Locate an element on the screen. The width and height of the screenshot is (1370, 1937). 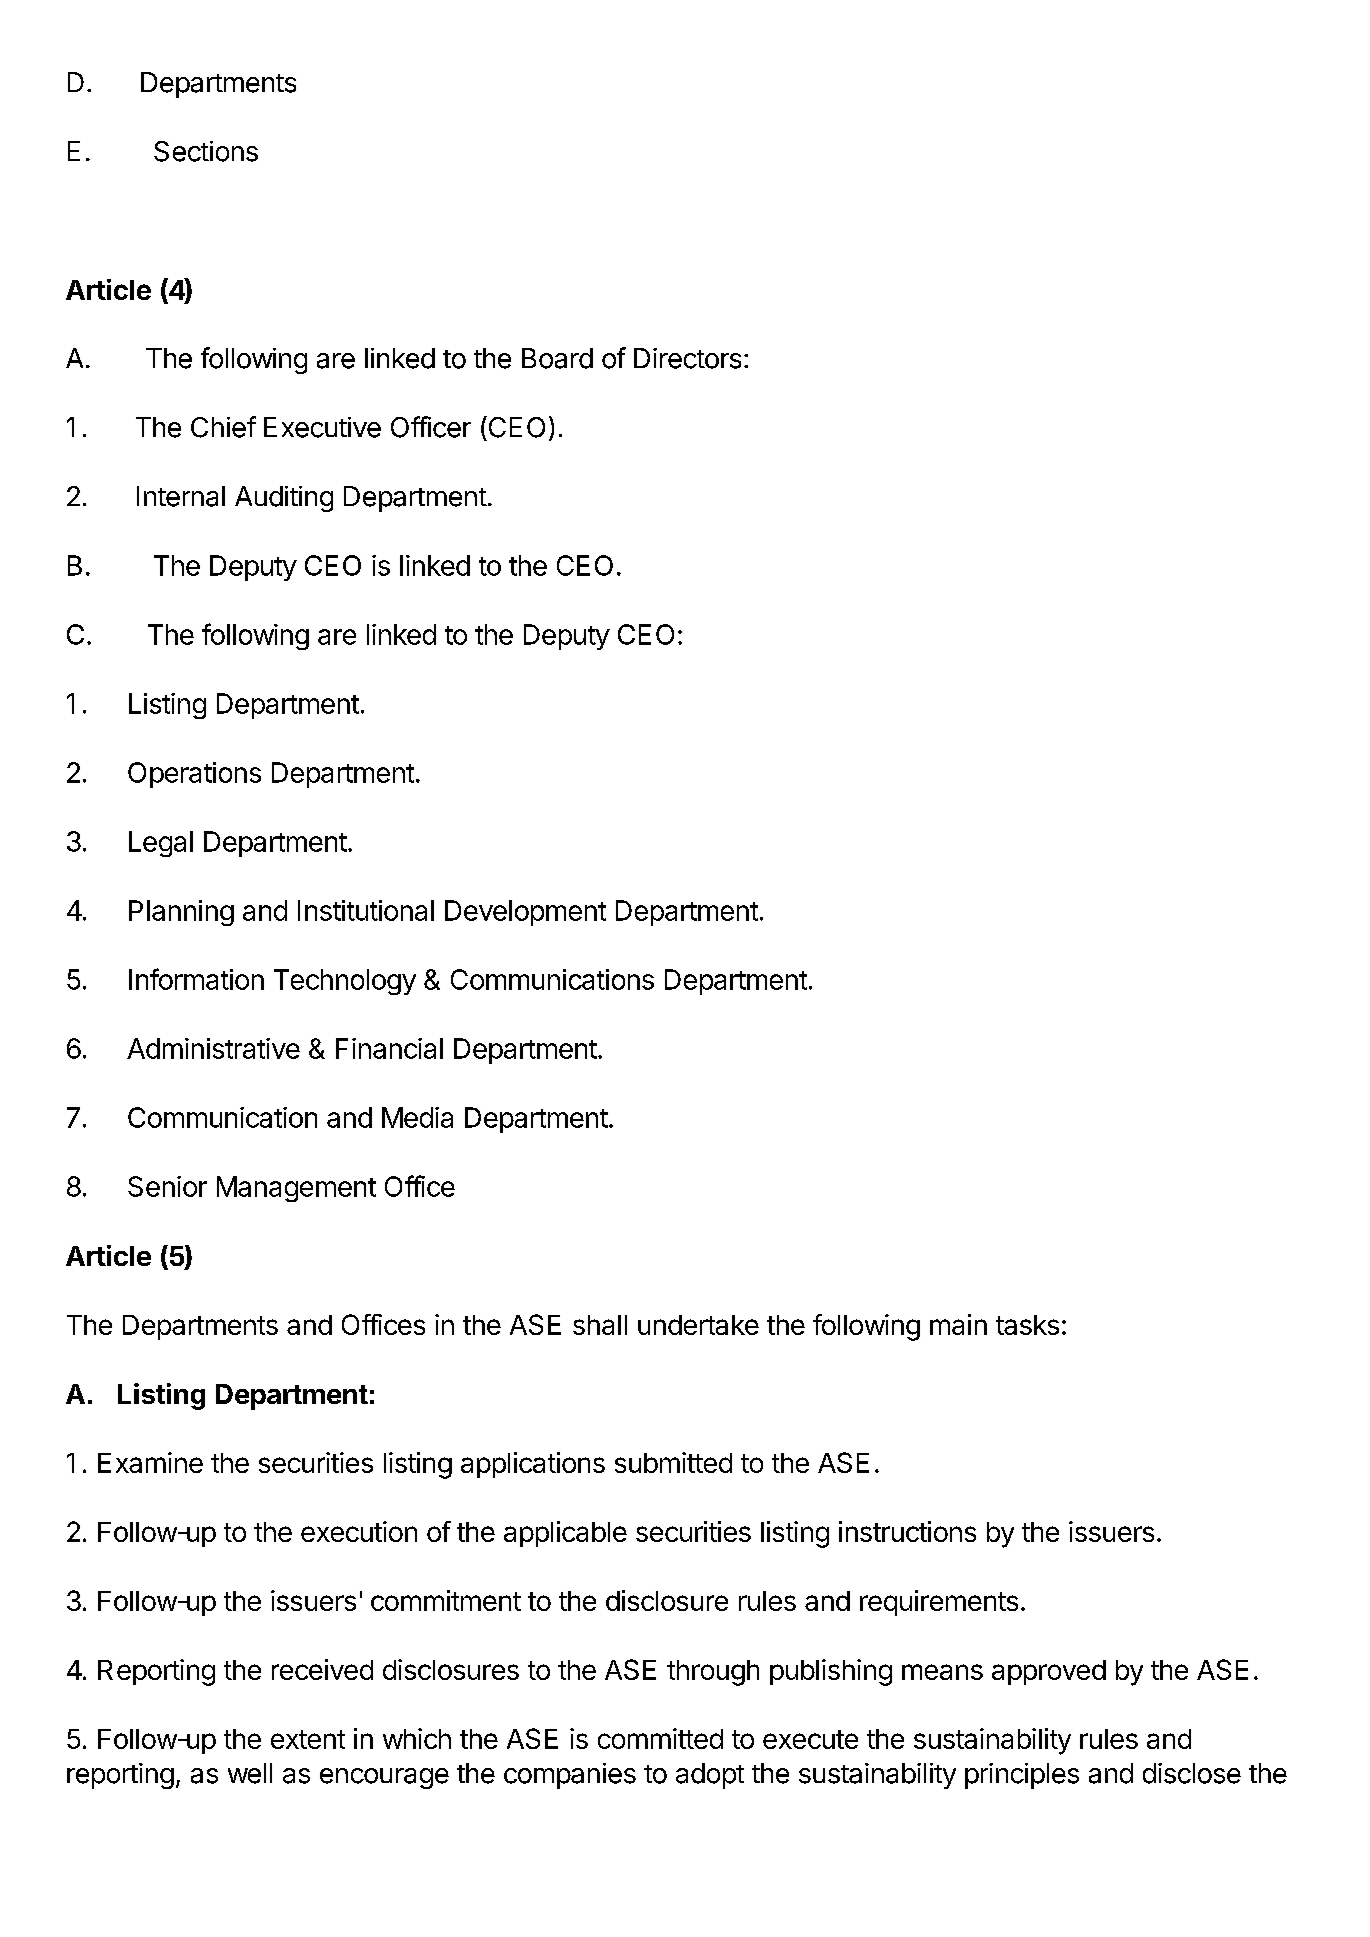
Executive is located at coordinates (322, 427).
